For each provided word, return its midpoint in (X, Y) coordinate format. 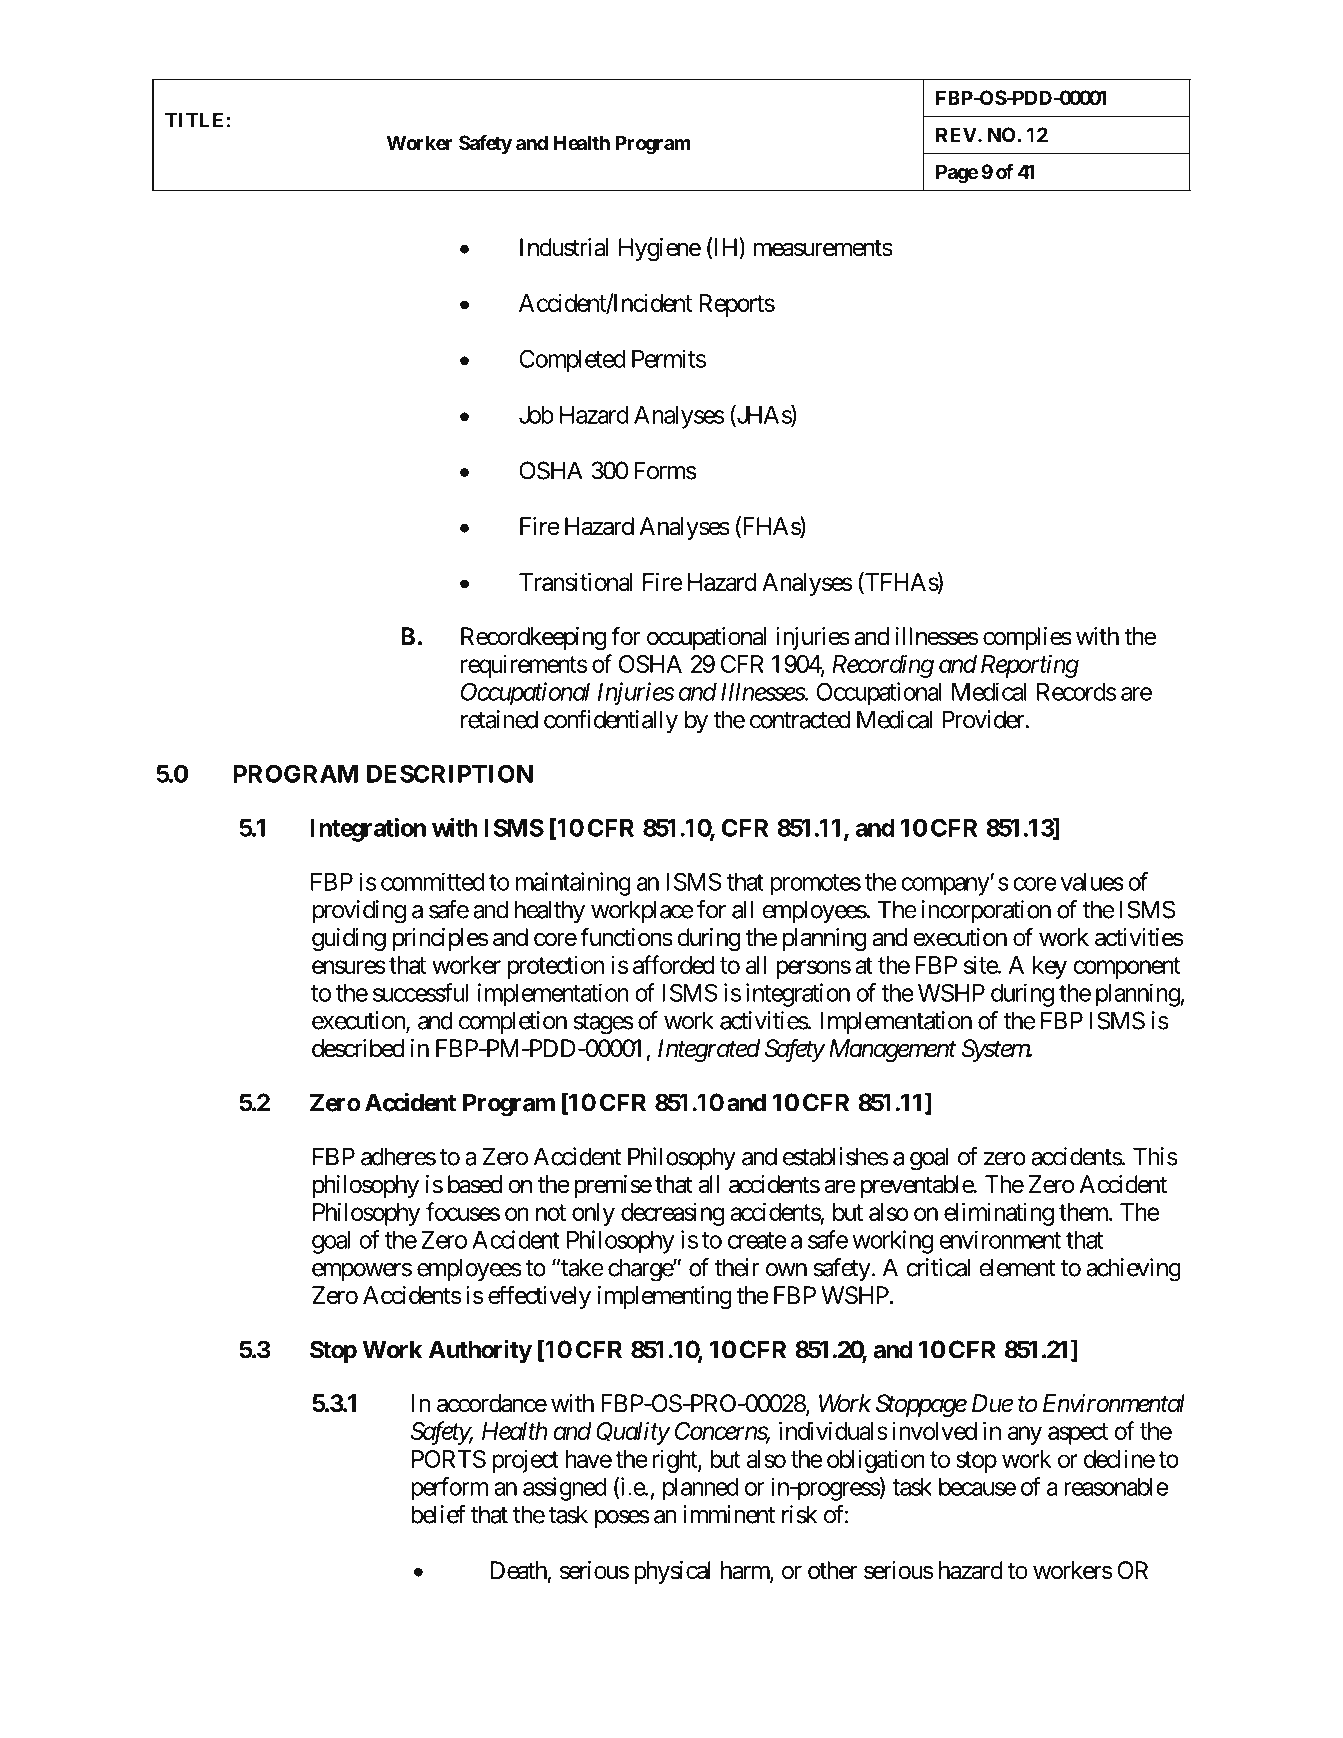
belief (438, 1514)
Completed (572, 361)
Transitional (575, 581)
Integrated (709, 1050)
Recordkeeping (533, 638)
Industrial (564, 247)
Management (892, 1050)
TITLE (194, 120)
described (358, 1048)
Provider (984, 719)
